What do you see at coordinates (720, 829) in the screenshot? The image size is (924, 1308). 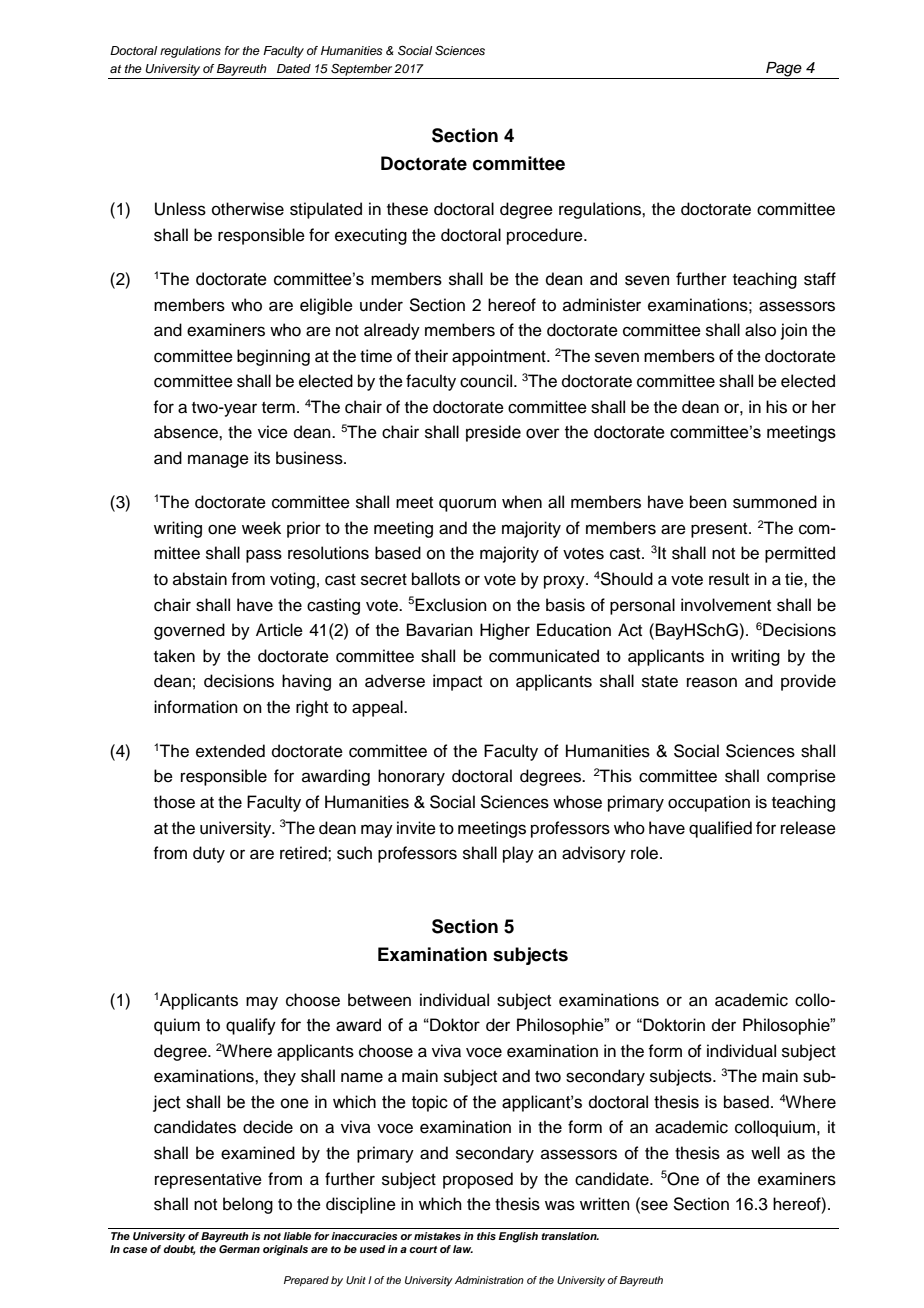 I see `qualified` at bounding box center [720, 829].
